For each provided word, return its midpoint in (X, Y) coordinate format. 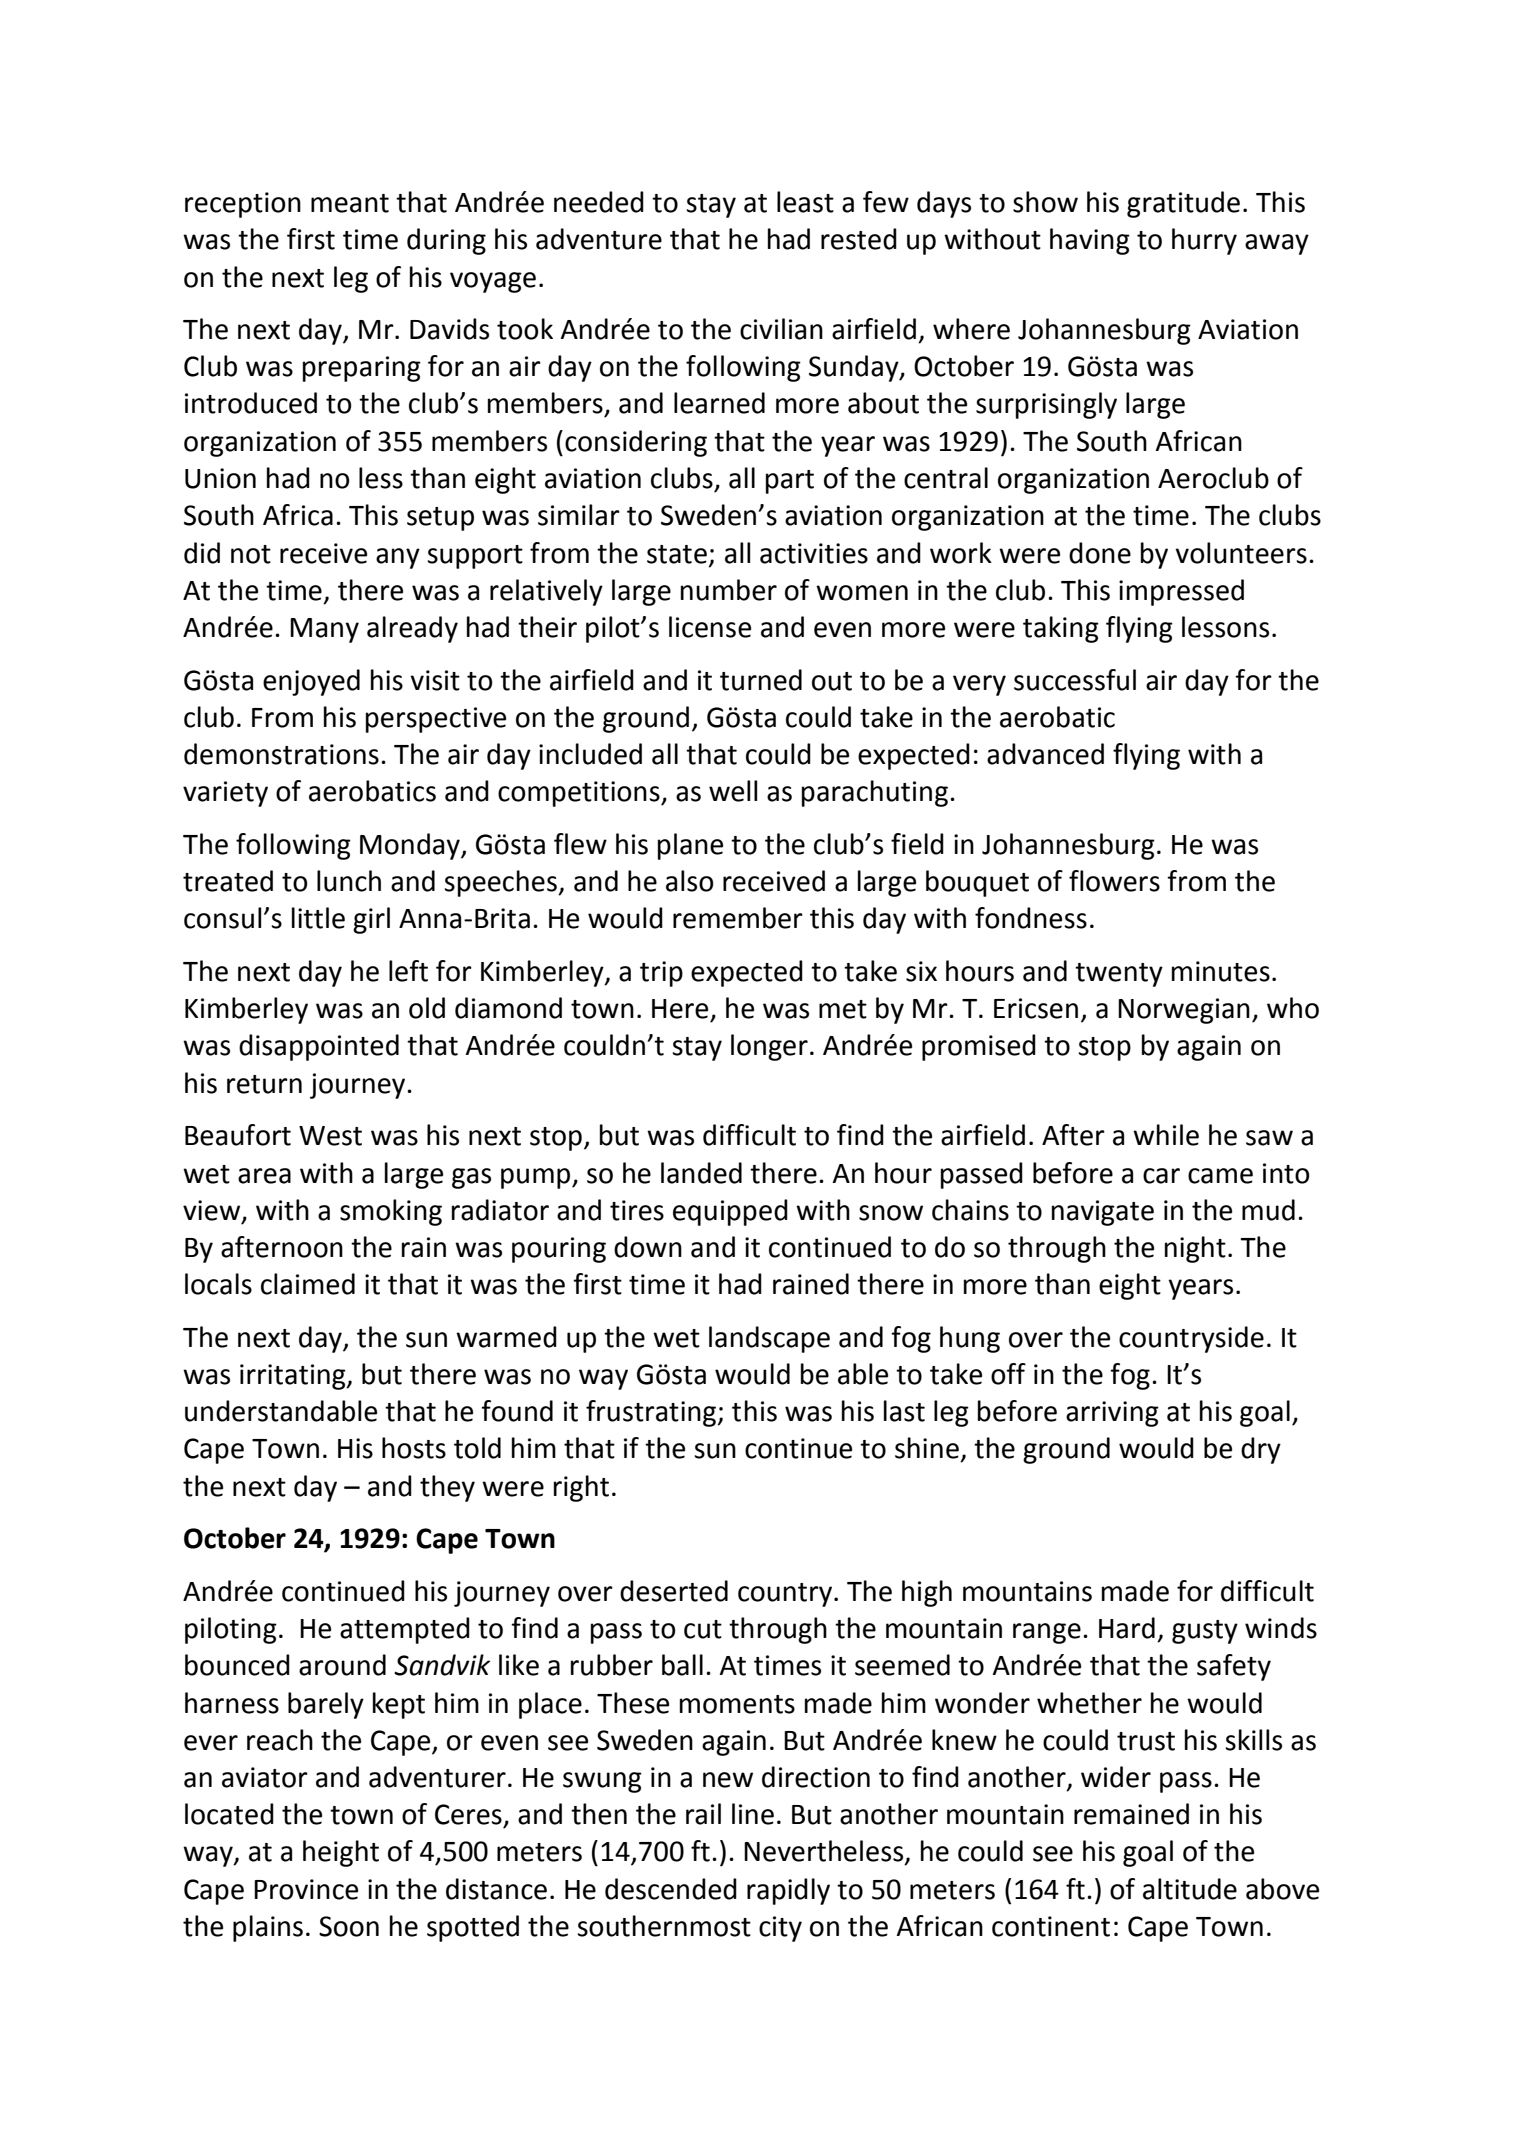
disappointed (319, 1047)
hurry (1204, 241)
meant (350, 203)
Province (306, 1889)
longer (769, 1047)
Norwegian (1184, 1011)
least (805, 202)
